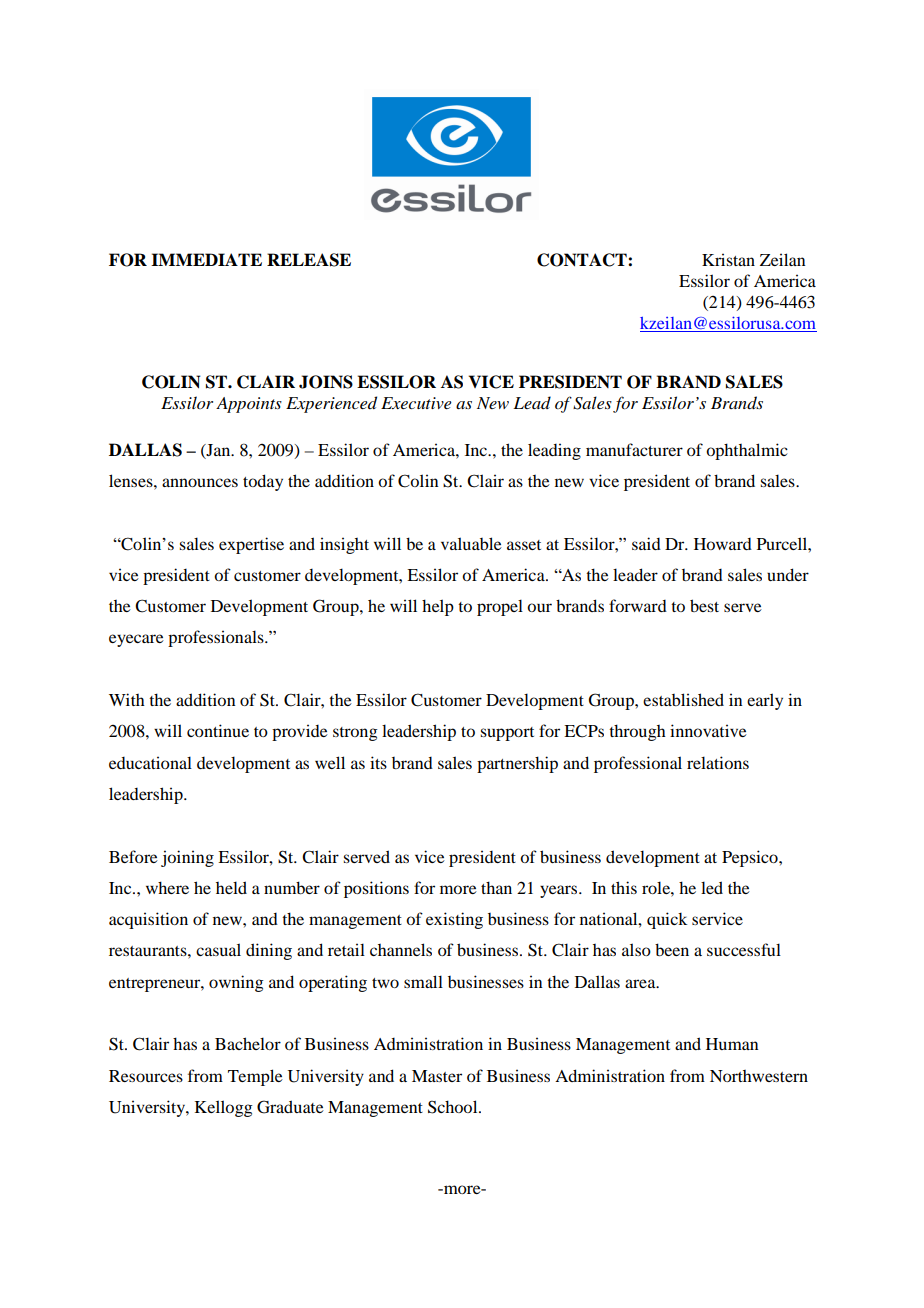  Describe the element at coordinates (224, 1108) in the screenshot. I see `Kellogg` at that location.
